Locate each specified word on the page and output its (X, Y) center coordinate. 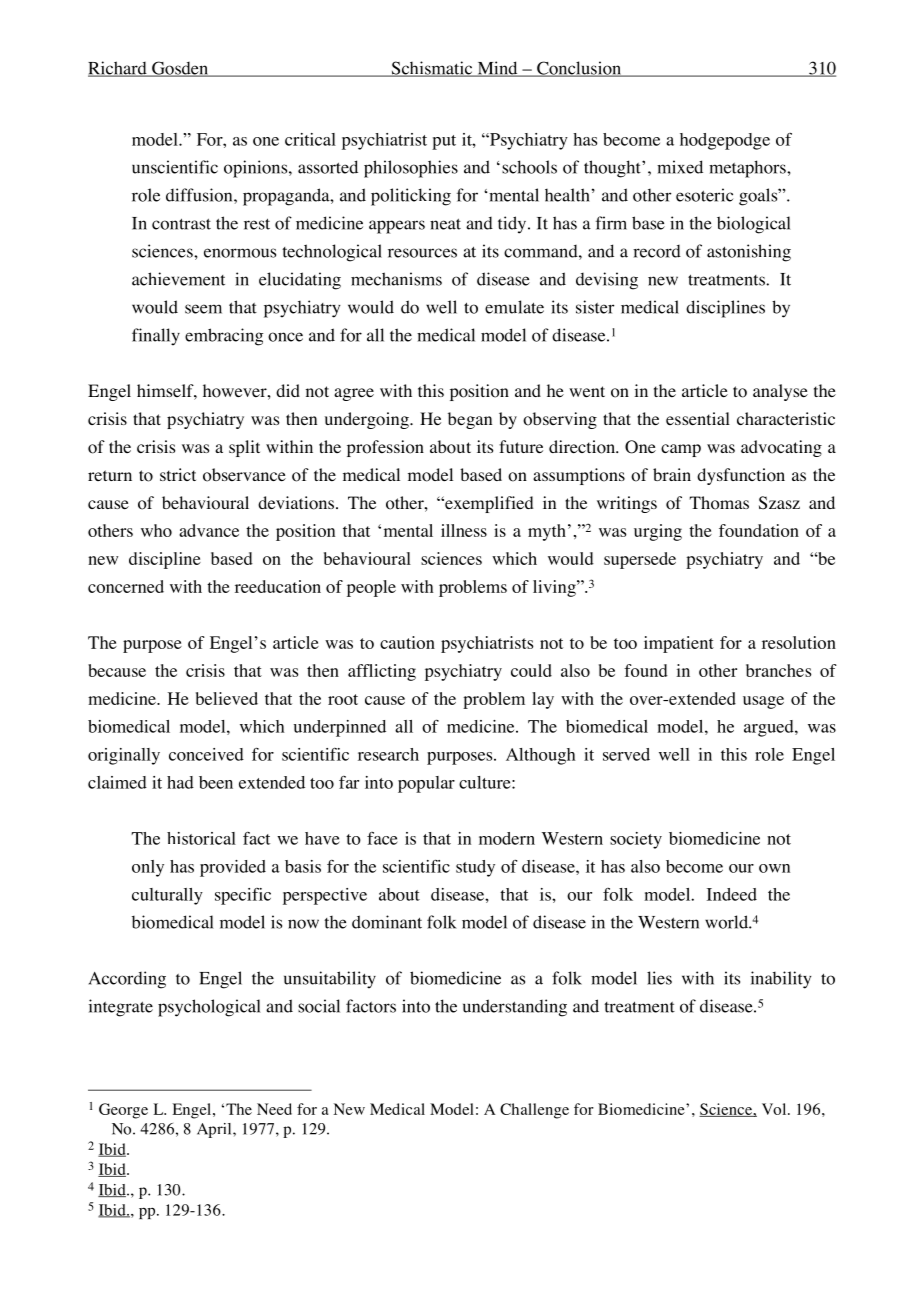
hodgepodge (725, 141)
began (470, 420)
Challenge (534, 1111)
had (180, 782)
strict (178, 474)
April (215, 1130)
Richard (118, 69)
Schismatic (432, 69)
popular (426, 784)
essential (698, 418)
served (626, 754)
